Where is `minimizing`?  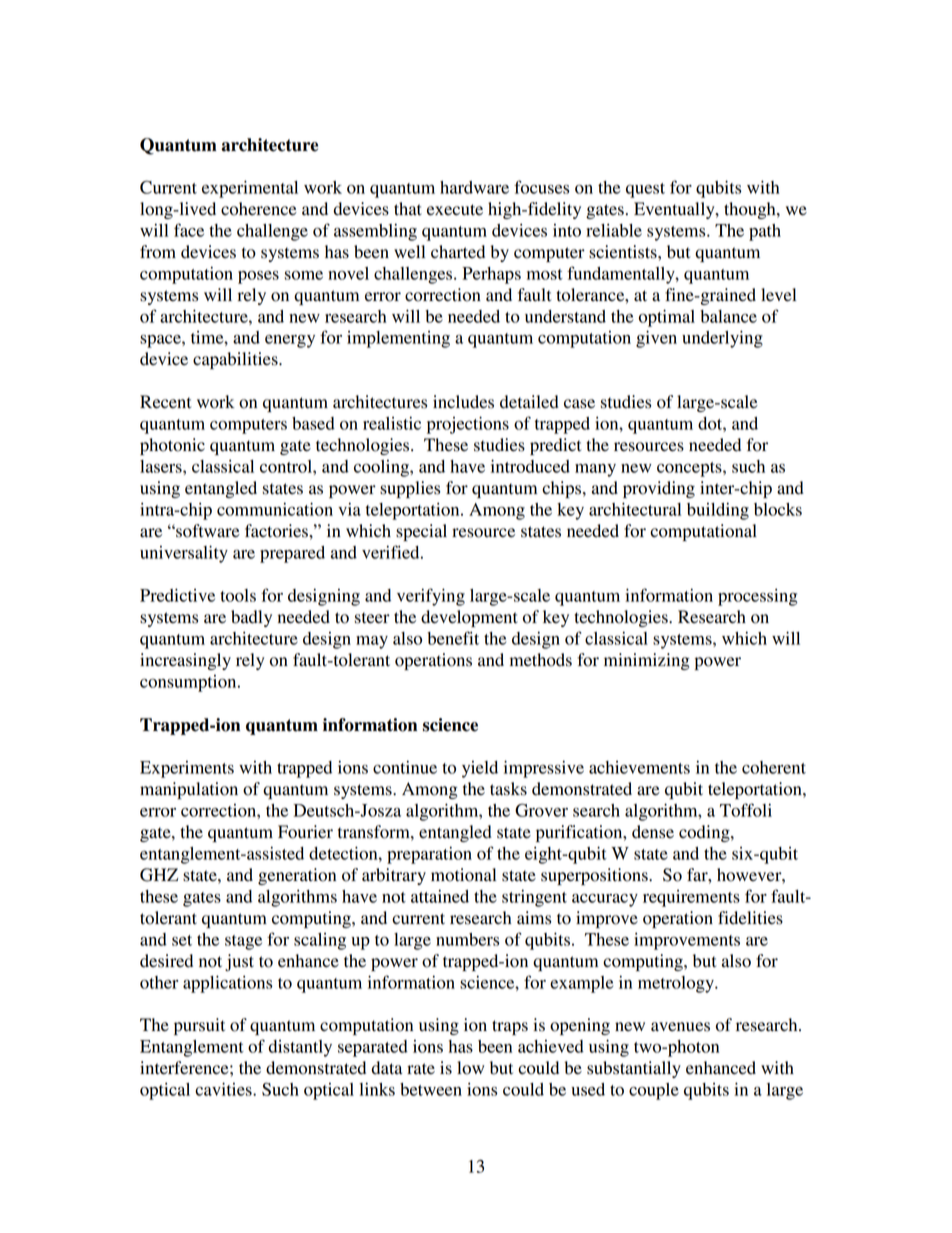
minimizing is located at coordinates (647, 661).
